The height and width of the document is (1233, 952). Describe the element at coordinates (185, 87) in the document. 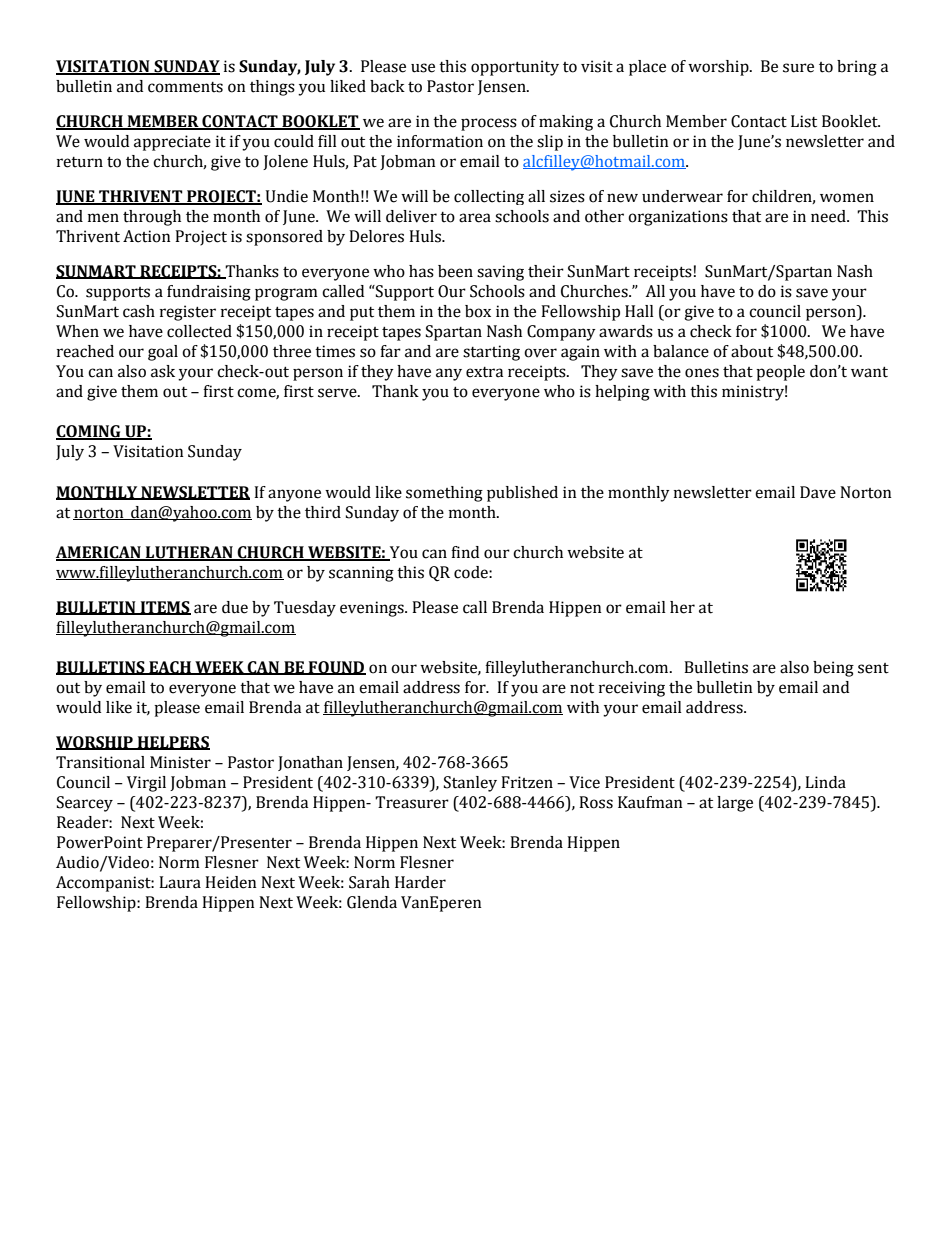

I see `comments` at that location.
